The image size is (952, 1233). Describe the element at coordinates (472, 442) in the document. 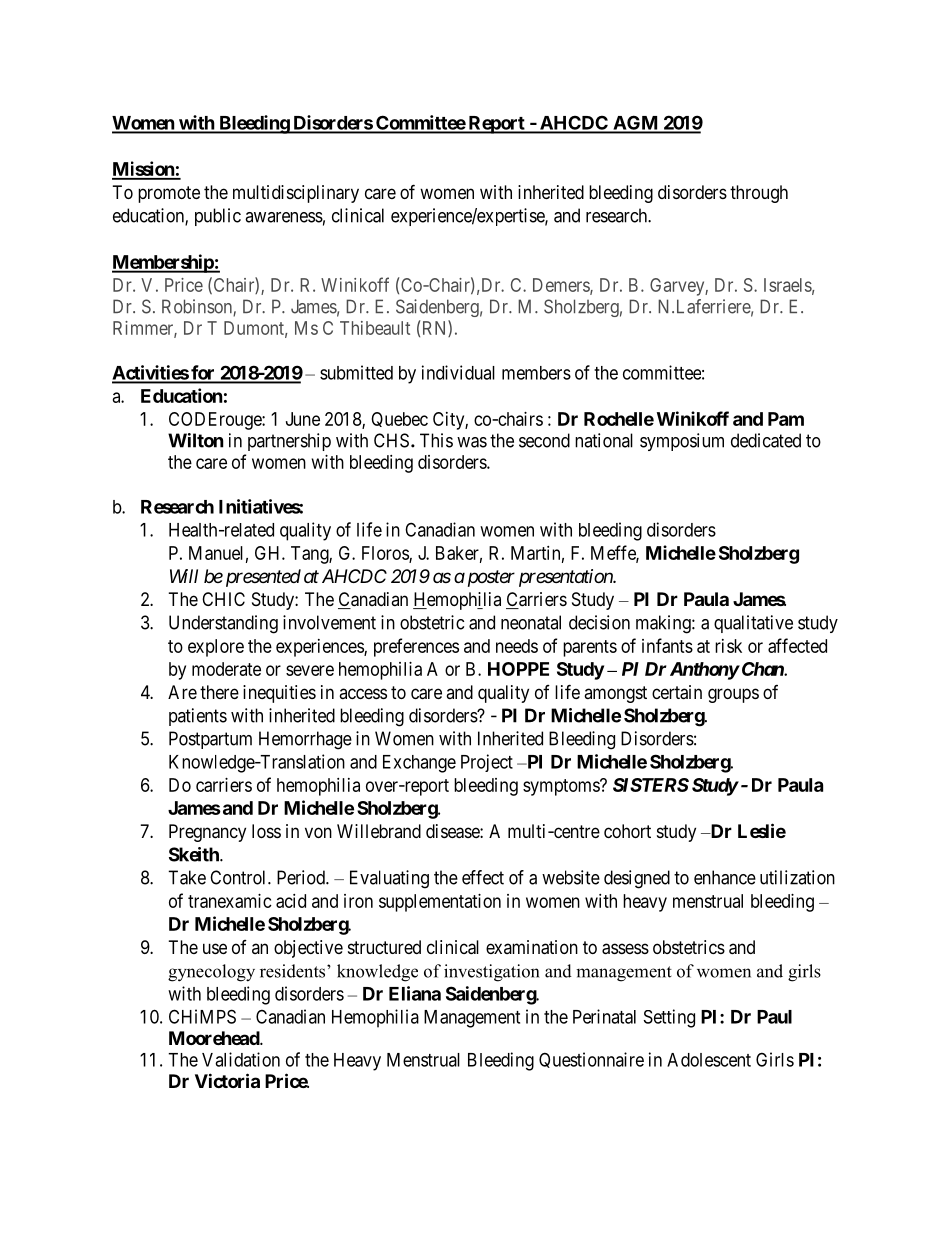

I see `was` at that location.
